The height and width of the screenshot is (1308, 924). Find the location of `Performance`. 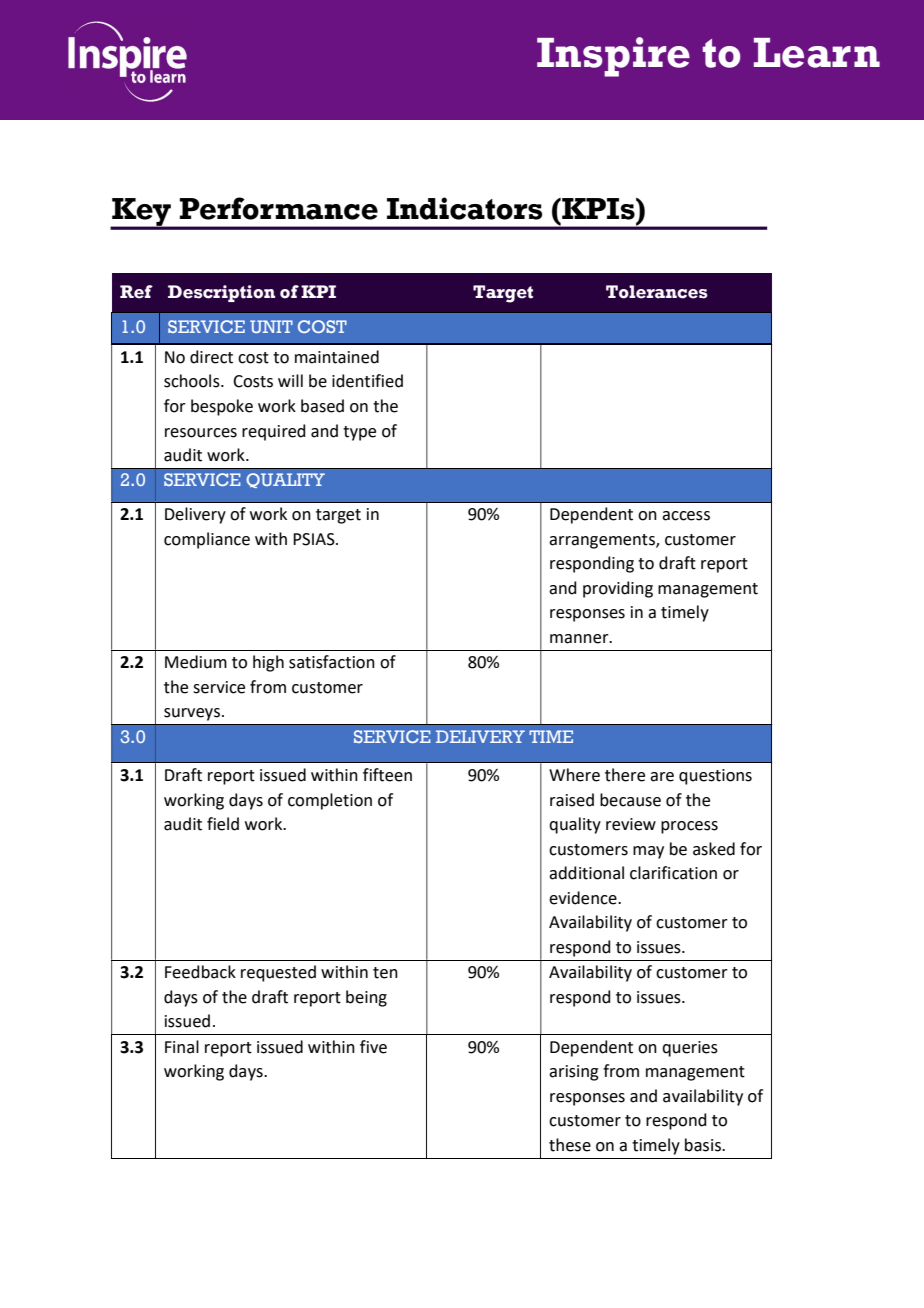

Performance is located at coordinates (278, 208).
